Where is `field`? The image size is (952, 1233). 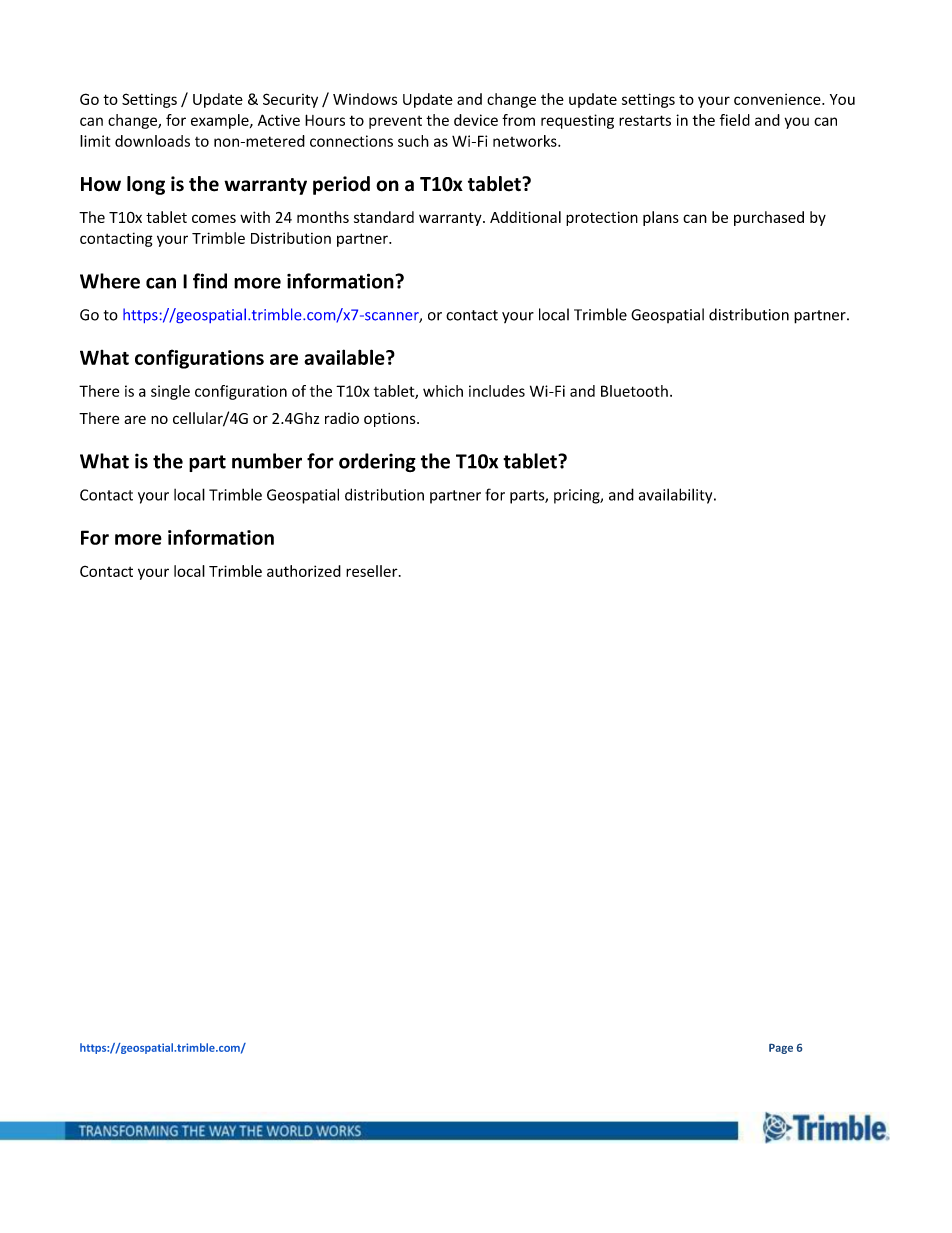
field is located at coordinates (735, 120).
